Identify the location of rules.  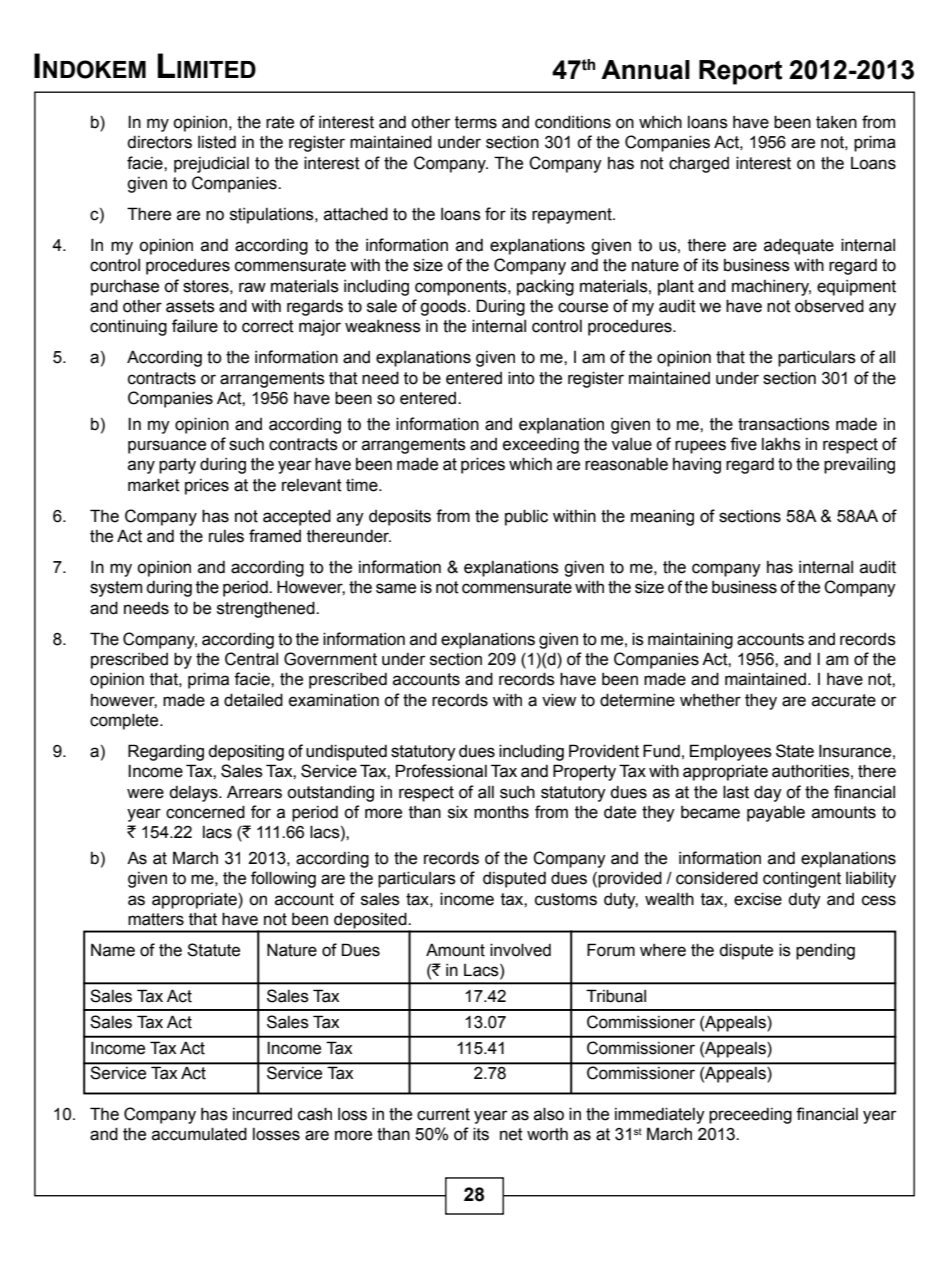
(226, 536).
